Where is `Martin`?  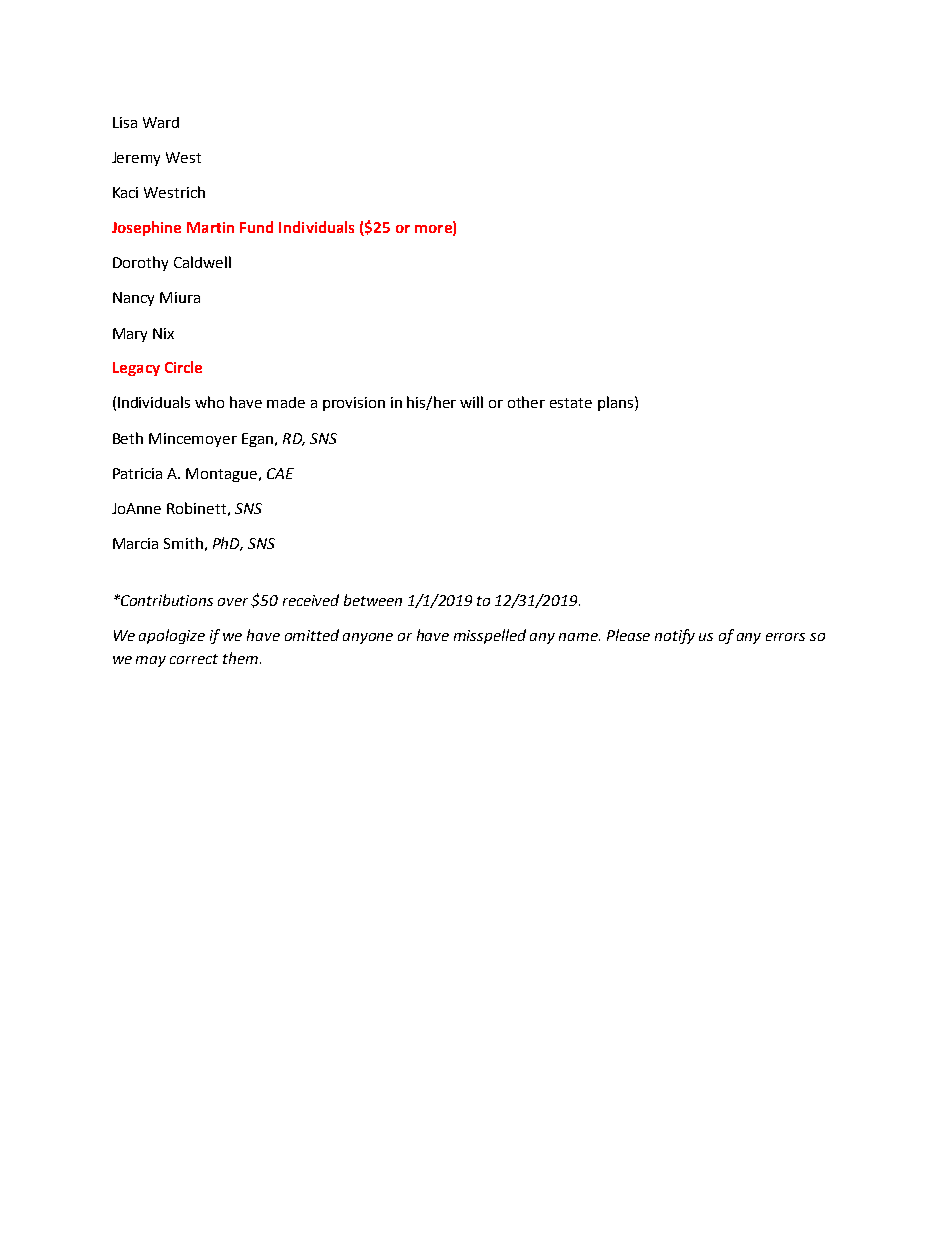
Martin is located at coordinates (210, 227).
